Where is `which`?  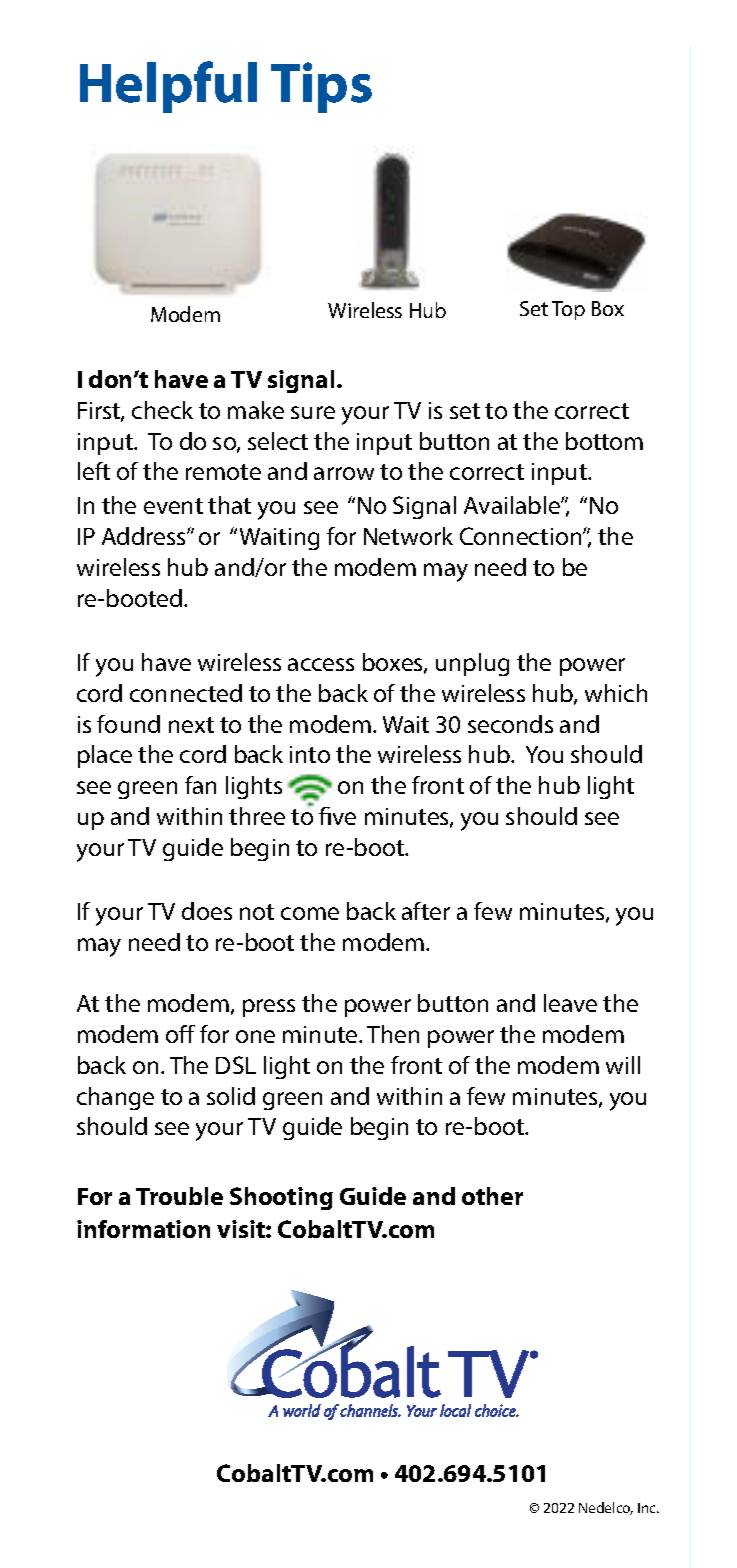 which is located at coordinates (616, 693).
